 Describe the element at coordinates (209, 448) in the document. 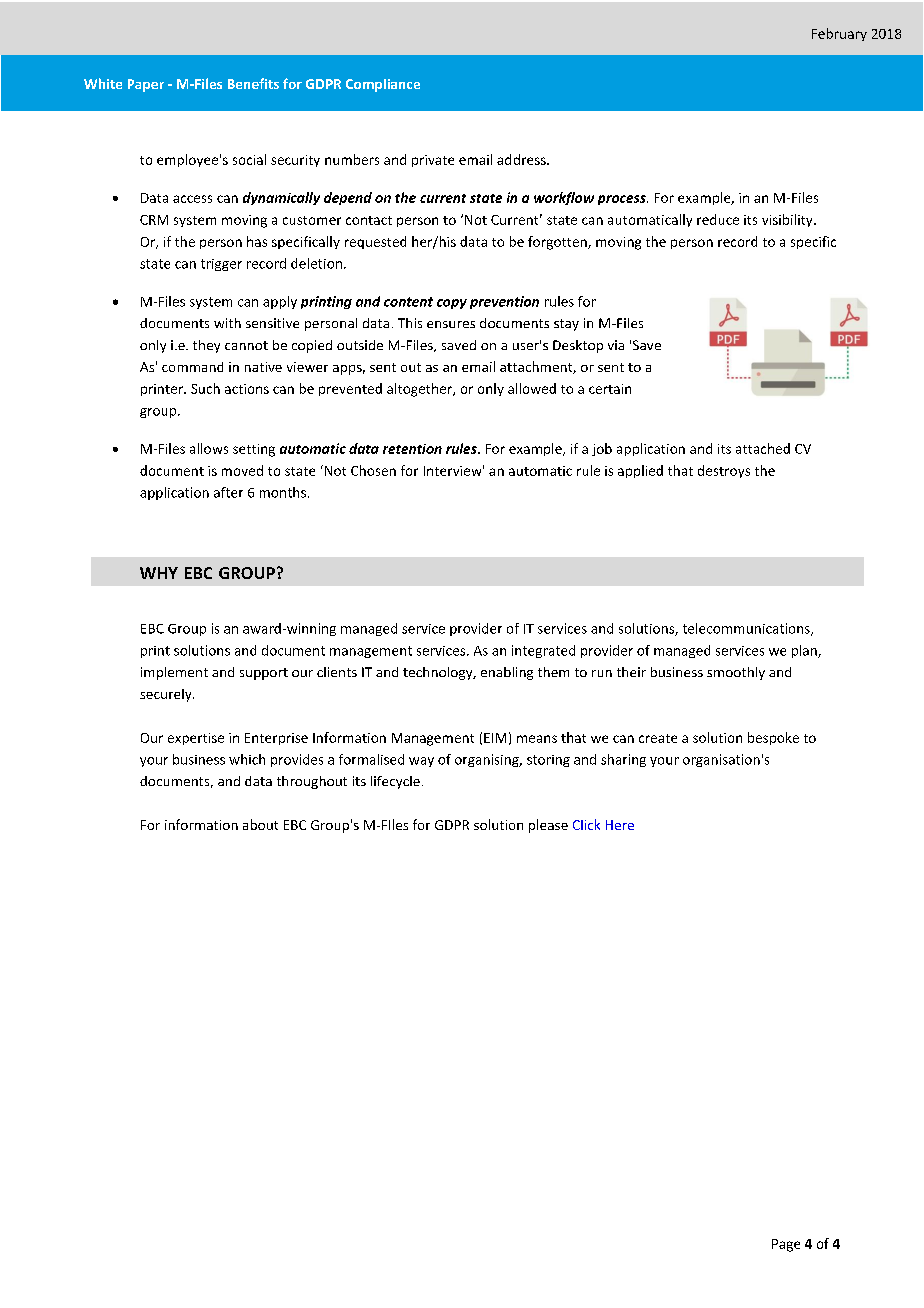

I see `allows` at that location.
